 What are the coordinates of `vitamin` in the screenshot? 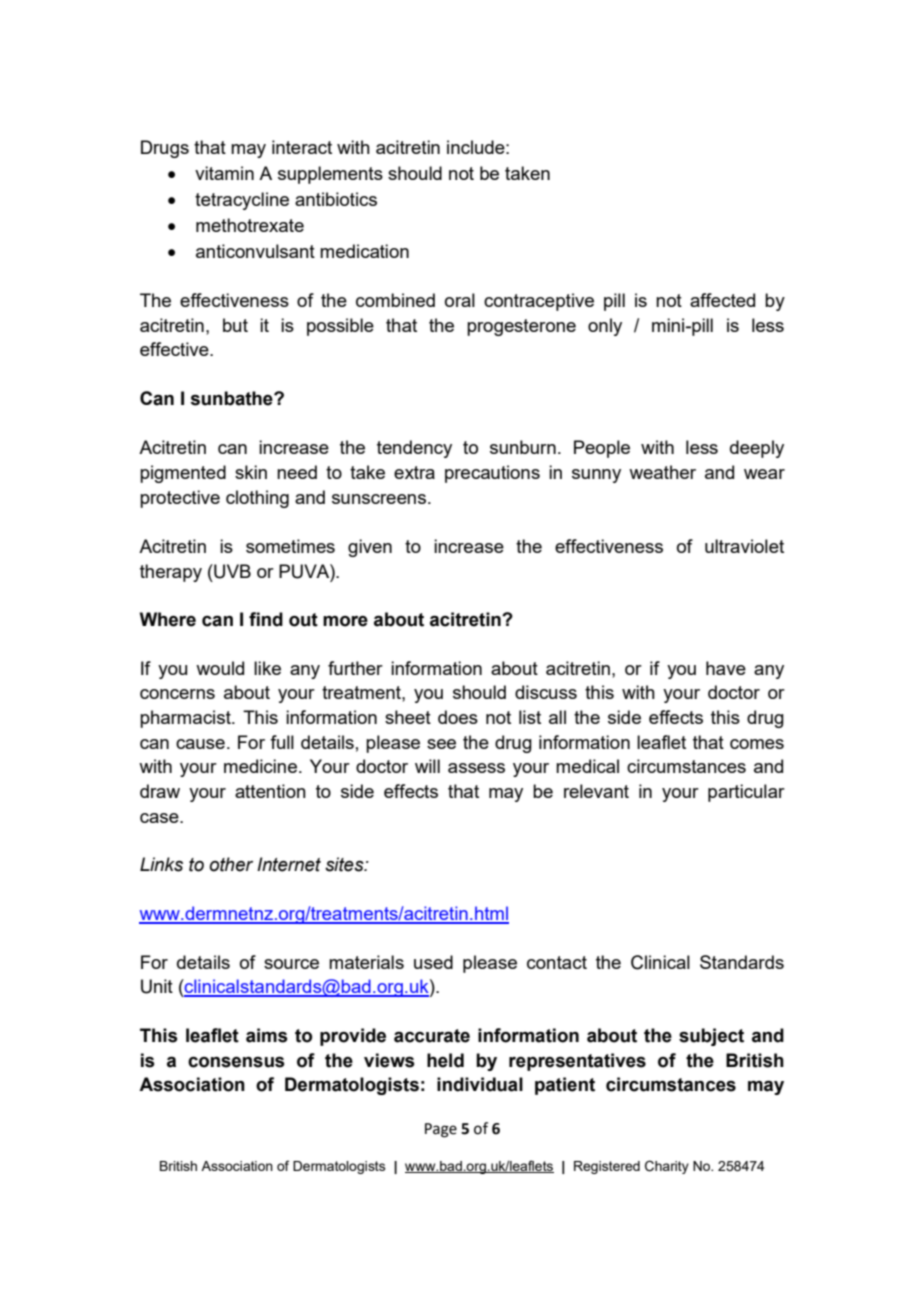 It's located at (224, 173).
